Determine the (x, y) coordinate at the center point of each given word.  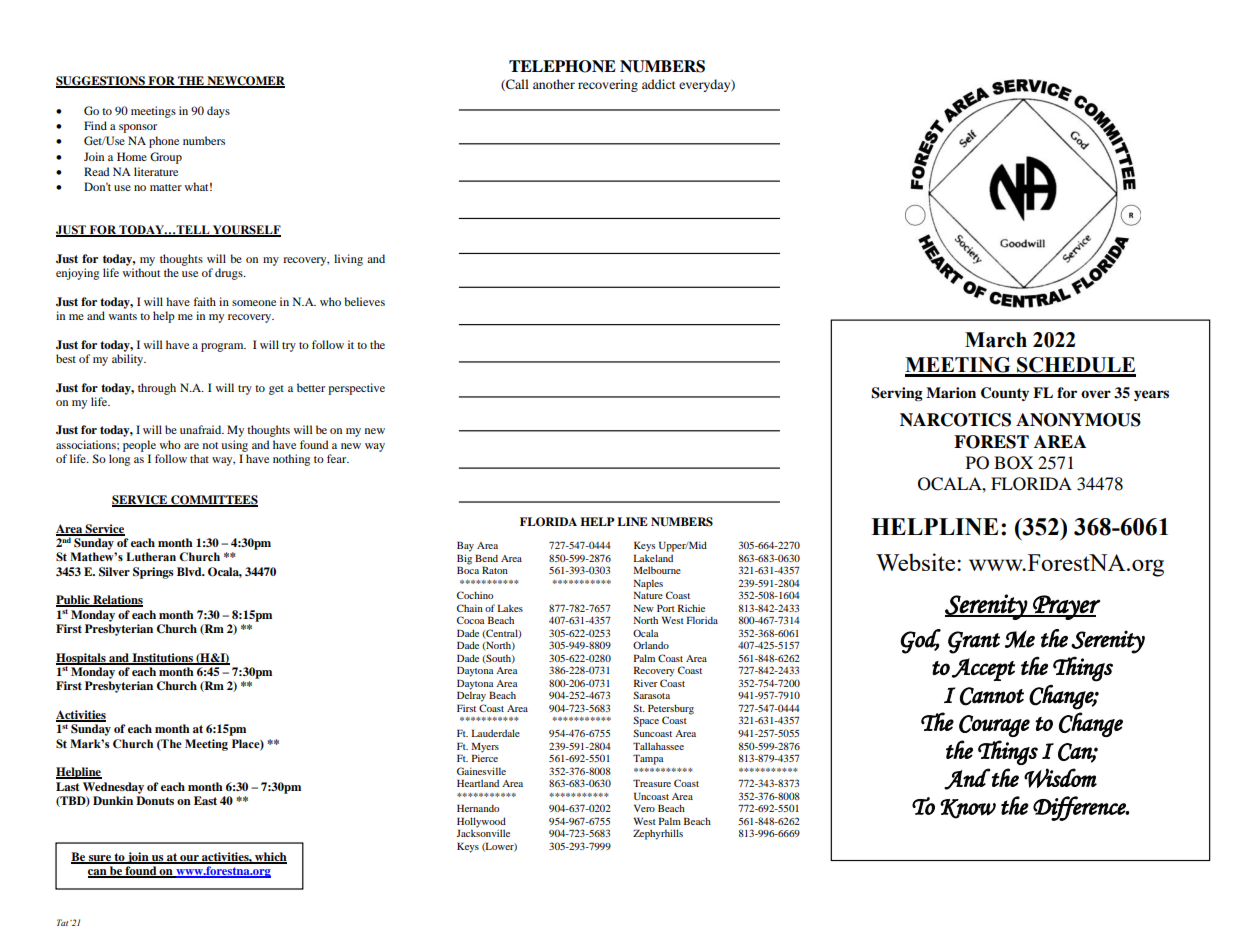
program (223, 347)
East (205, 800)
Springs (153, 573)
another (554, 84)
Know (968, 809)
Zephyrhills (658, 834)
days (218, 112)
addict (659, 84)
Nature (648, 595)
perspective (356, 389)
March (996, 340)
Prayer (1065, 607)
